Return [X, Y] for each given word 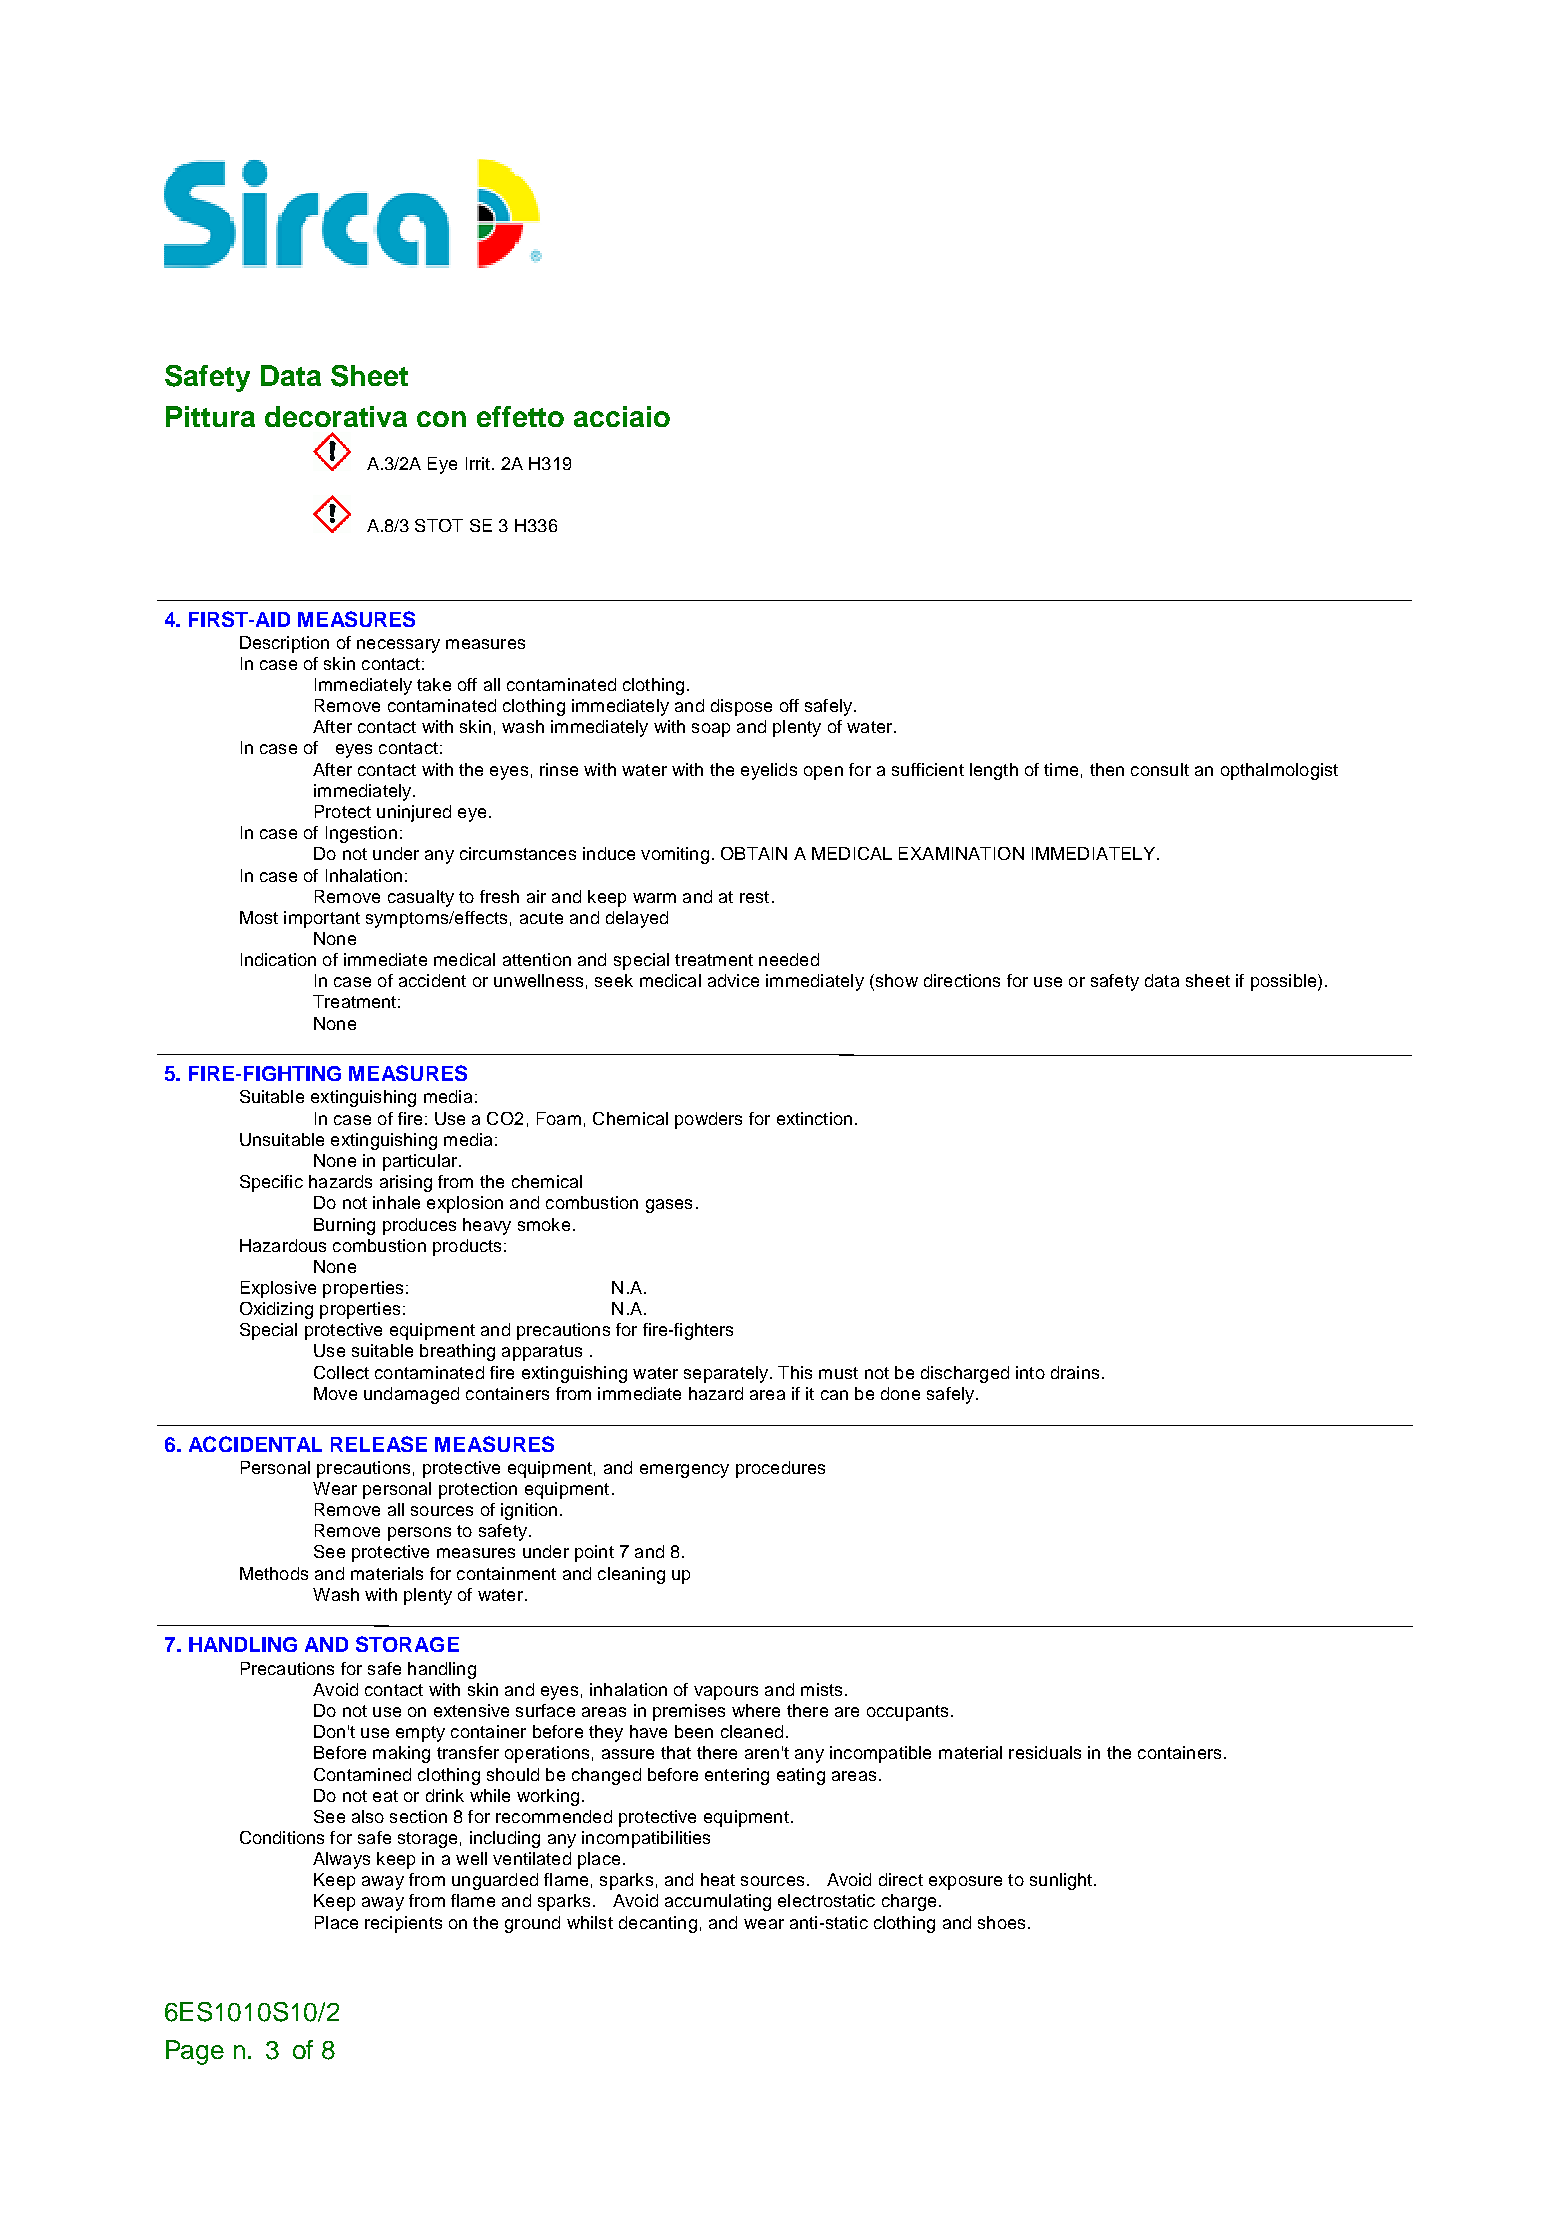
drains [1075, 1372]
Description [284, 644]
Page [195, 2052]
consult [1160, 769]
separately [727, 1374]
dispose [741, 707]
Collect [341, 1372]
